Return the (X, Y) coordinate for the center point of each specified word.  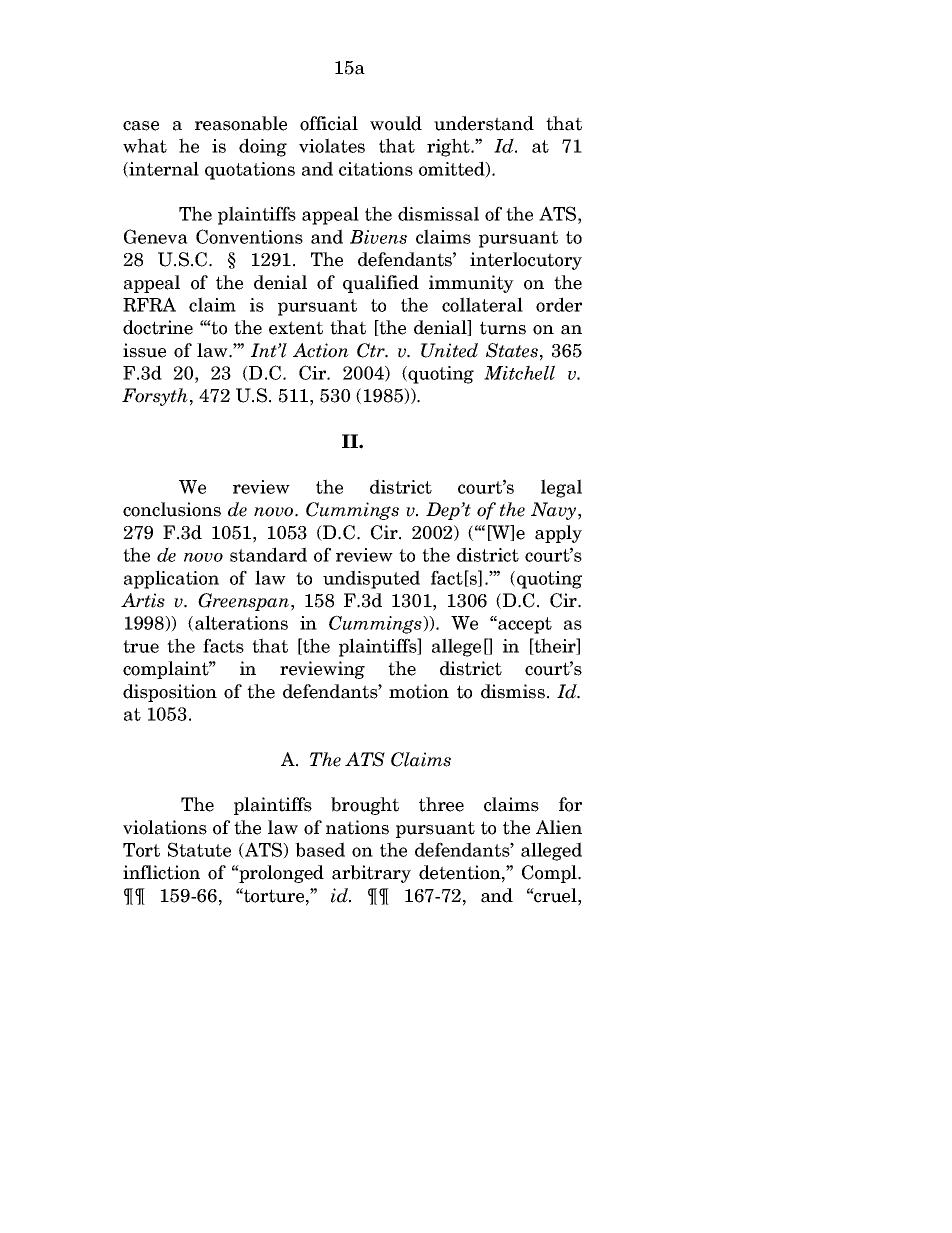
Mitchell (519, 372)
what (145, 145)
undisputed (371, 579)
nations (357, 827)
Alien (559, 827)
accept (524, 625)
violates (332, 145)
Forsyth (155, 397)
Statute (199, 849)
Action (321, 350)
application (171, 579)
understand (484, 123)
